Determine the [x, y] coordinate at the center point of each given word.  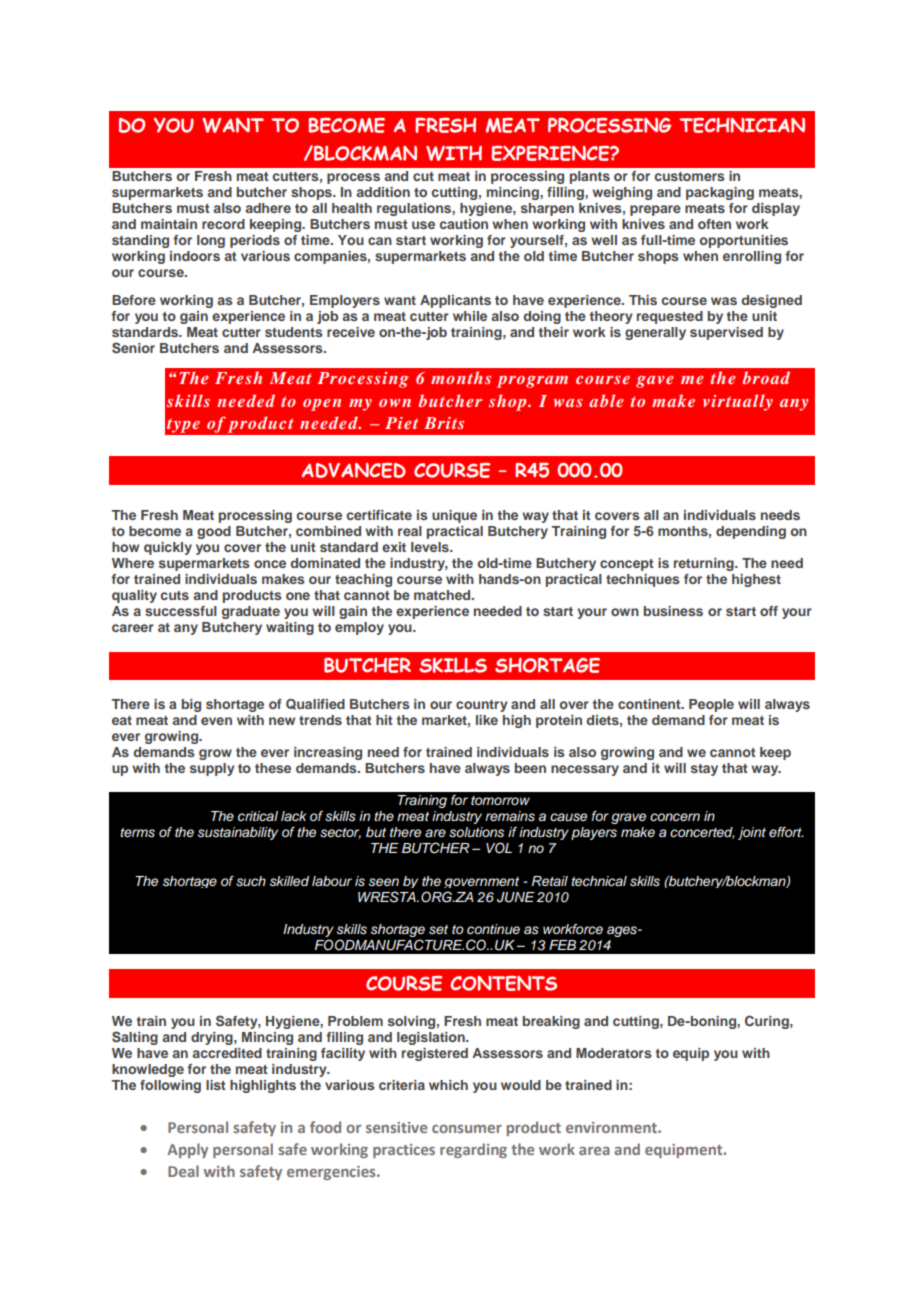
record [223, 224]
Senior [133, 348]
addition [383, 192]
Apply [187, 1150]
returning [705, 564]
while [470, 316]
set [438, 930]
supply [212, 769]
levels [431, 547]
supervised [726, 333]
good [214, 532]
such [251, 881]
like [487, 720]
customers [690, 176]
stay [704, 770]
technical [599, 881]
